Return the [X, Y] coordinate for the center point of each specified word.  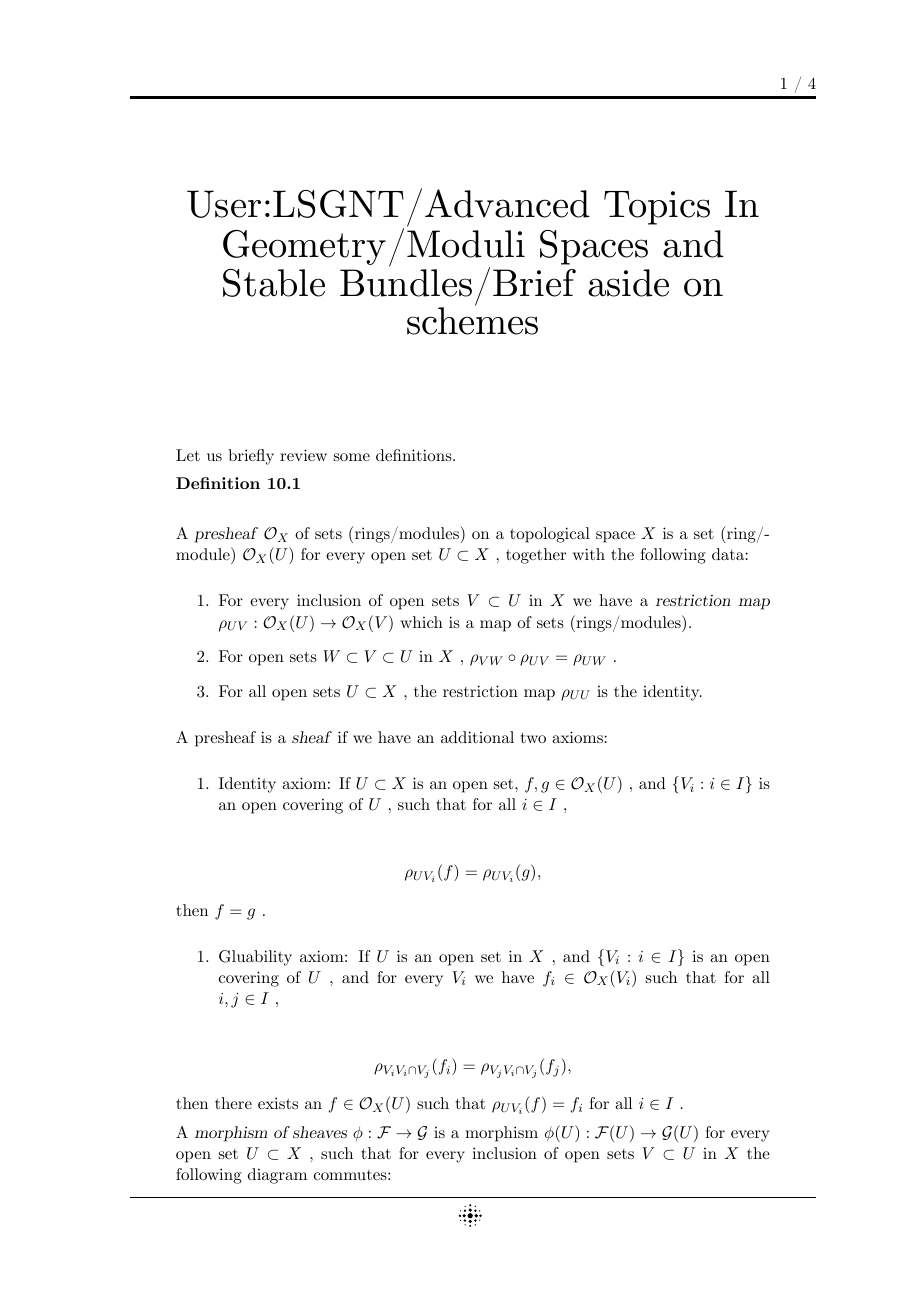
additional [477, 737]
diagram [277, 1176]
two [533, 738]
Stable [274, 283]
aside [628, 283]
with [589, 554]
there [233, 1103]
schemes [472, 320]
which [421, 622]
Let [188, 455]
